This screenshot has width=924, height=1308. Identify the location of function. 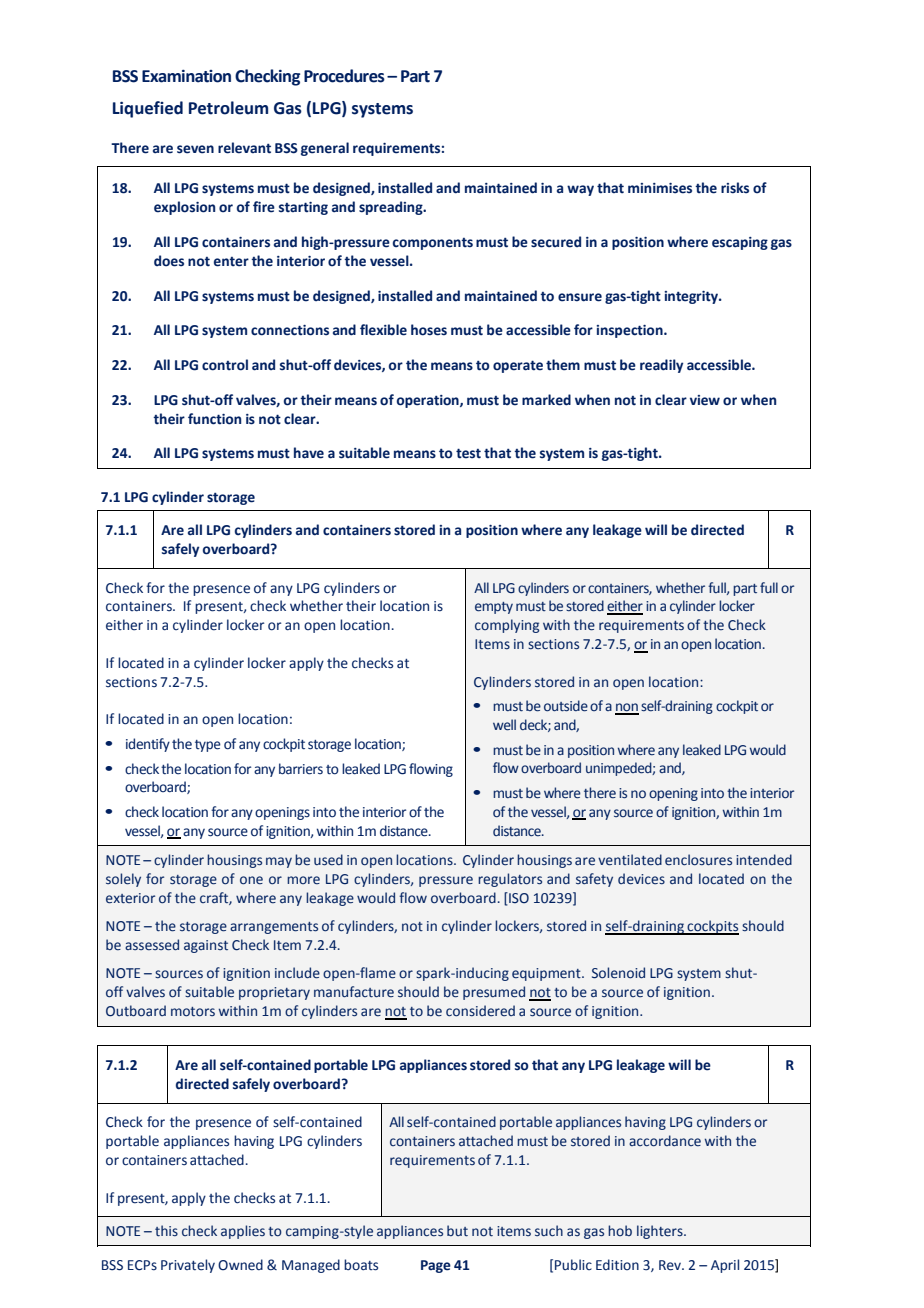
(214, 419).
